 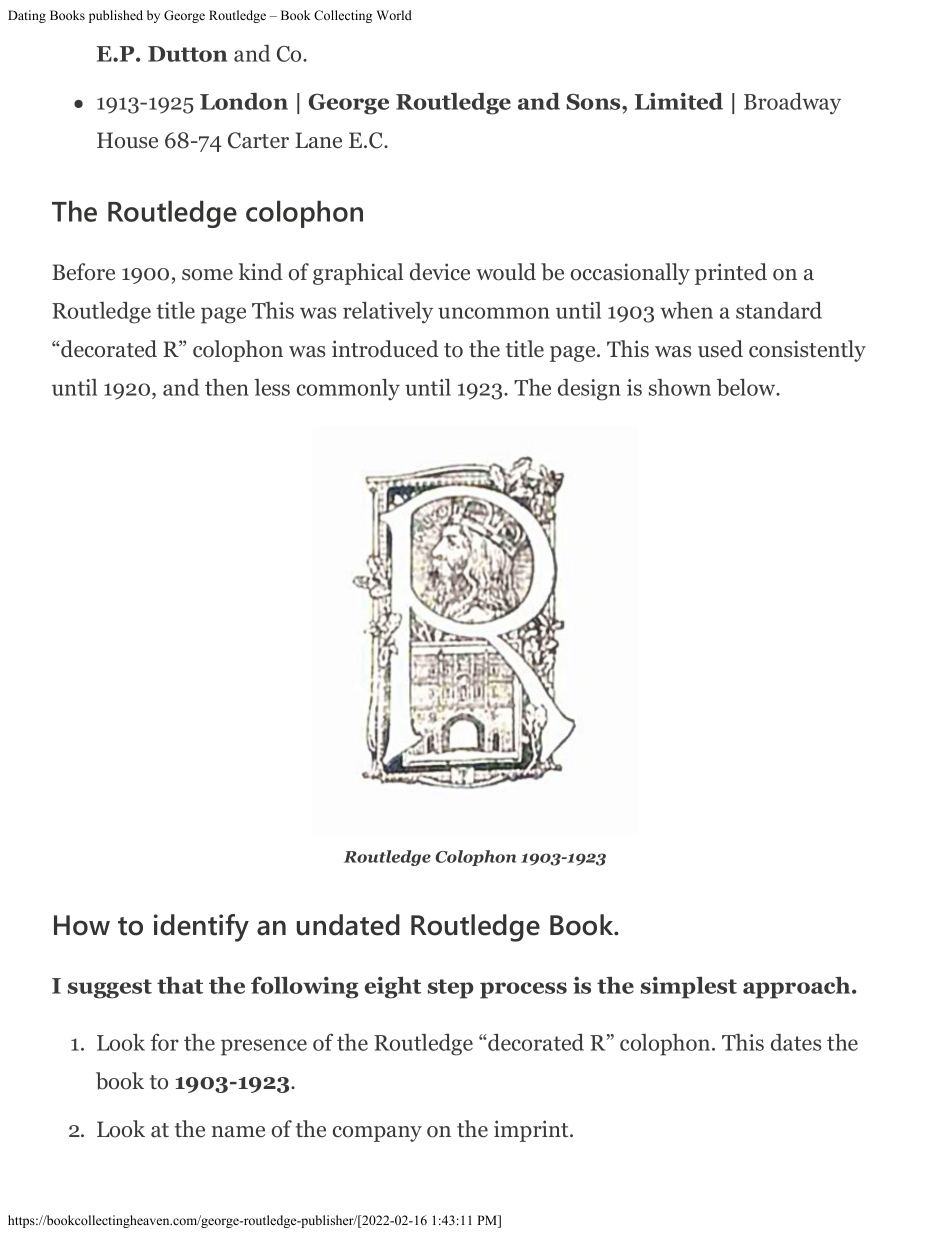 What do you see at coordinates (394, 15) in the image?
I see `World` at bounding box center [394, 15].
